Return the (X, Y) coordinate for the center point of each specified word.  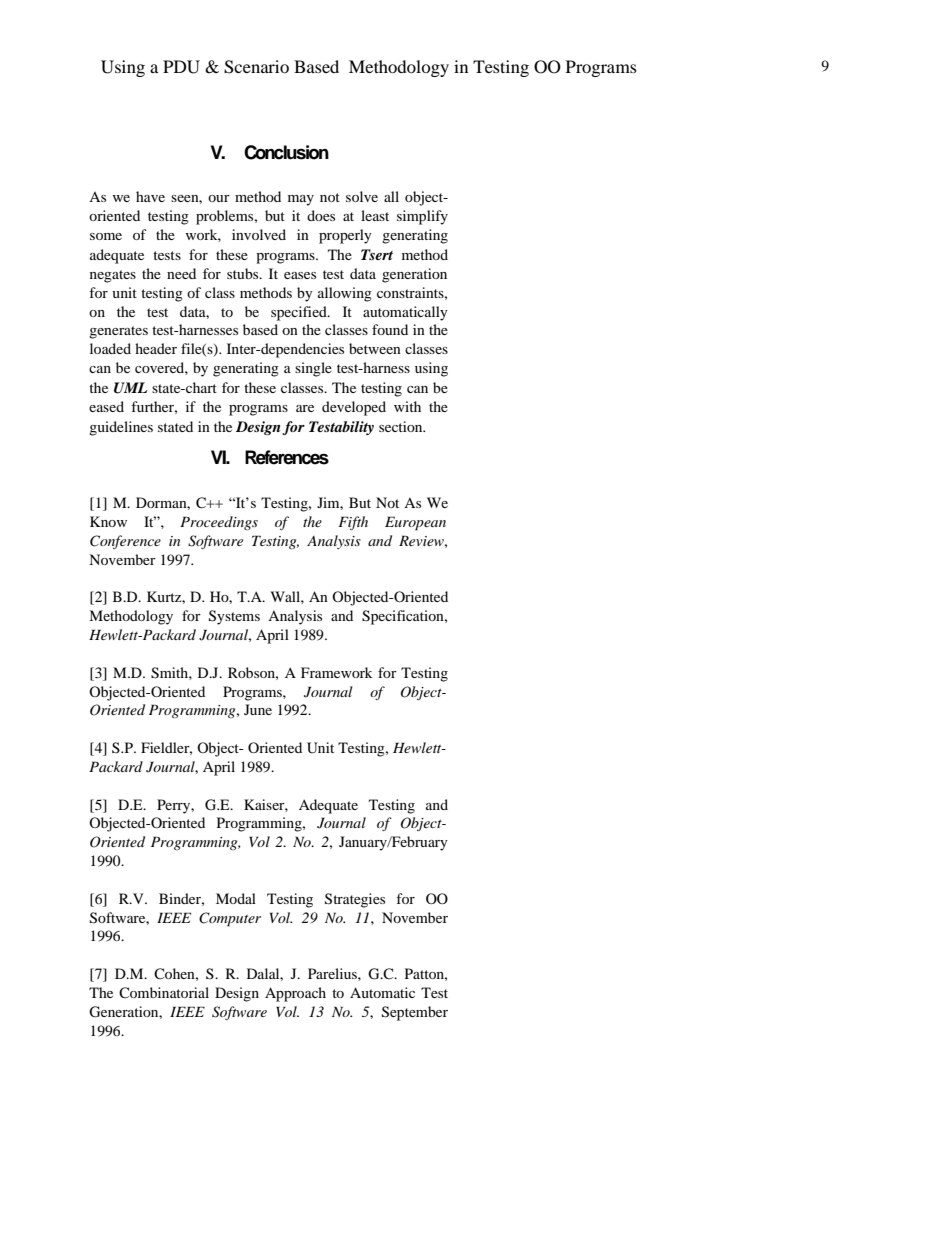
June (258, 709)
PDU (181, 67)
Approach (295, 994)
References (287, 457)
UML (130, 388)
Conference (125, 542)
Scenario (256, 67)
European (415, 523)
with (407, 406)
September (415, 1013)
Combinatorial (164, 992)
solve (362, 196)
